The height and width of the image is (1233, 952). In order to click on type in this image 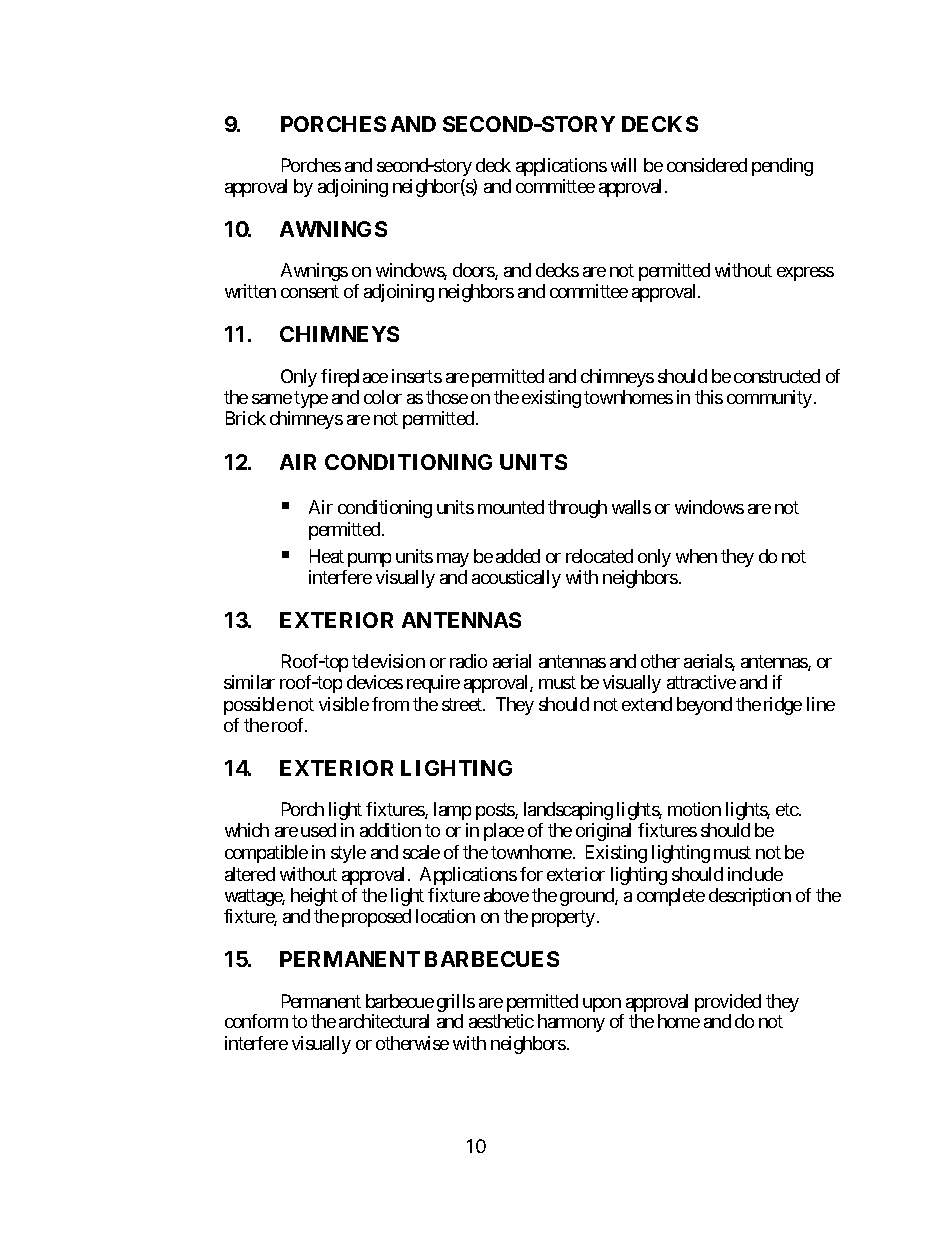, I will do `click(311, 399)`.
